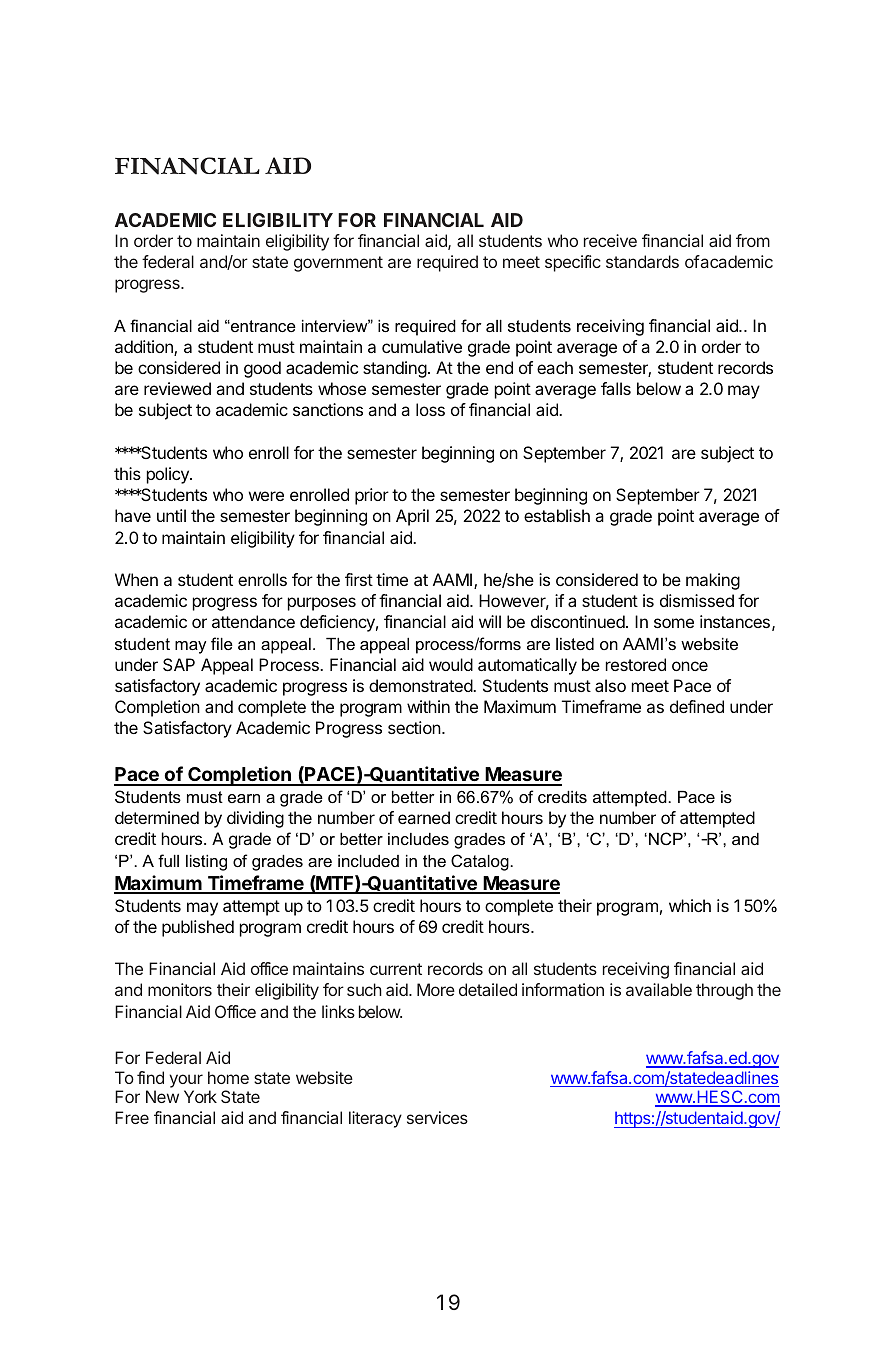 Image resolution: width=895 pixels, height=1372 pixels. I want to click on includes, so click(418, 839).
